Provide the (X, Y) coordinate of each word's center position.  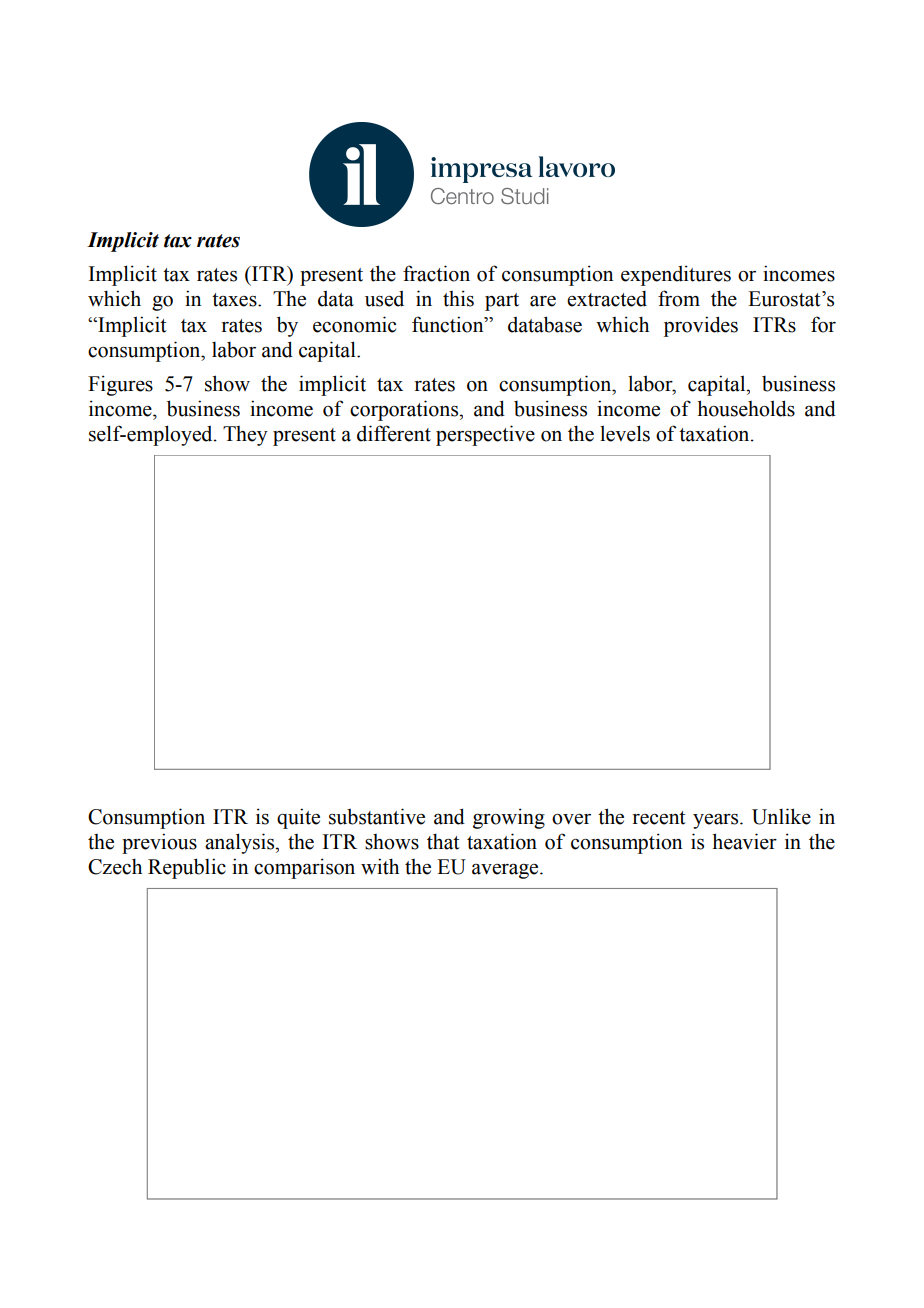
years (717, 821)
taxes (235, 300)
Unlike (781, 816)
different (394, 433)
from (679, 298)
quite (298, 818)
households (746, 408)
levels (625, 433)
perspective (485, 435)
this (458, 298)
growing (509, 818)
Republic (187, 868)
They (245, 436)
